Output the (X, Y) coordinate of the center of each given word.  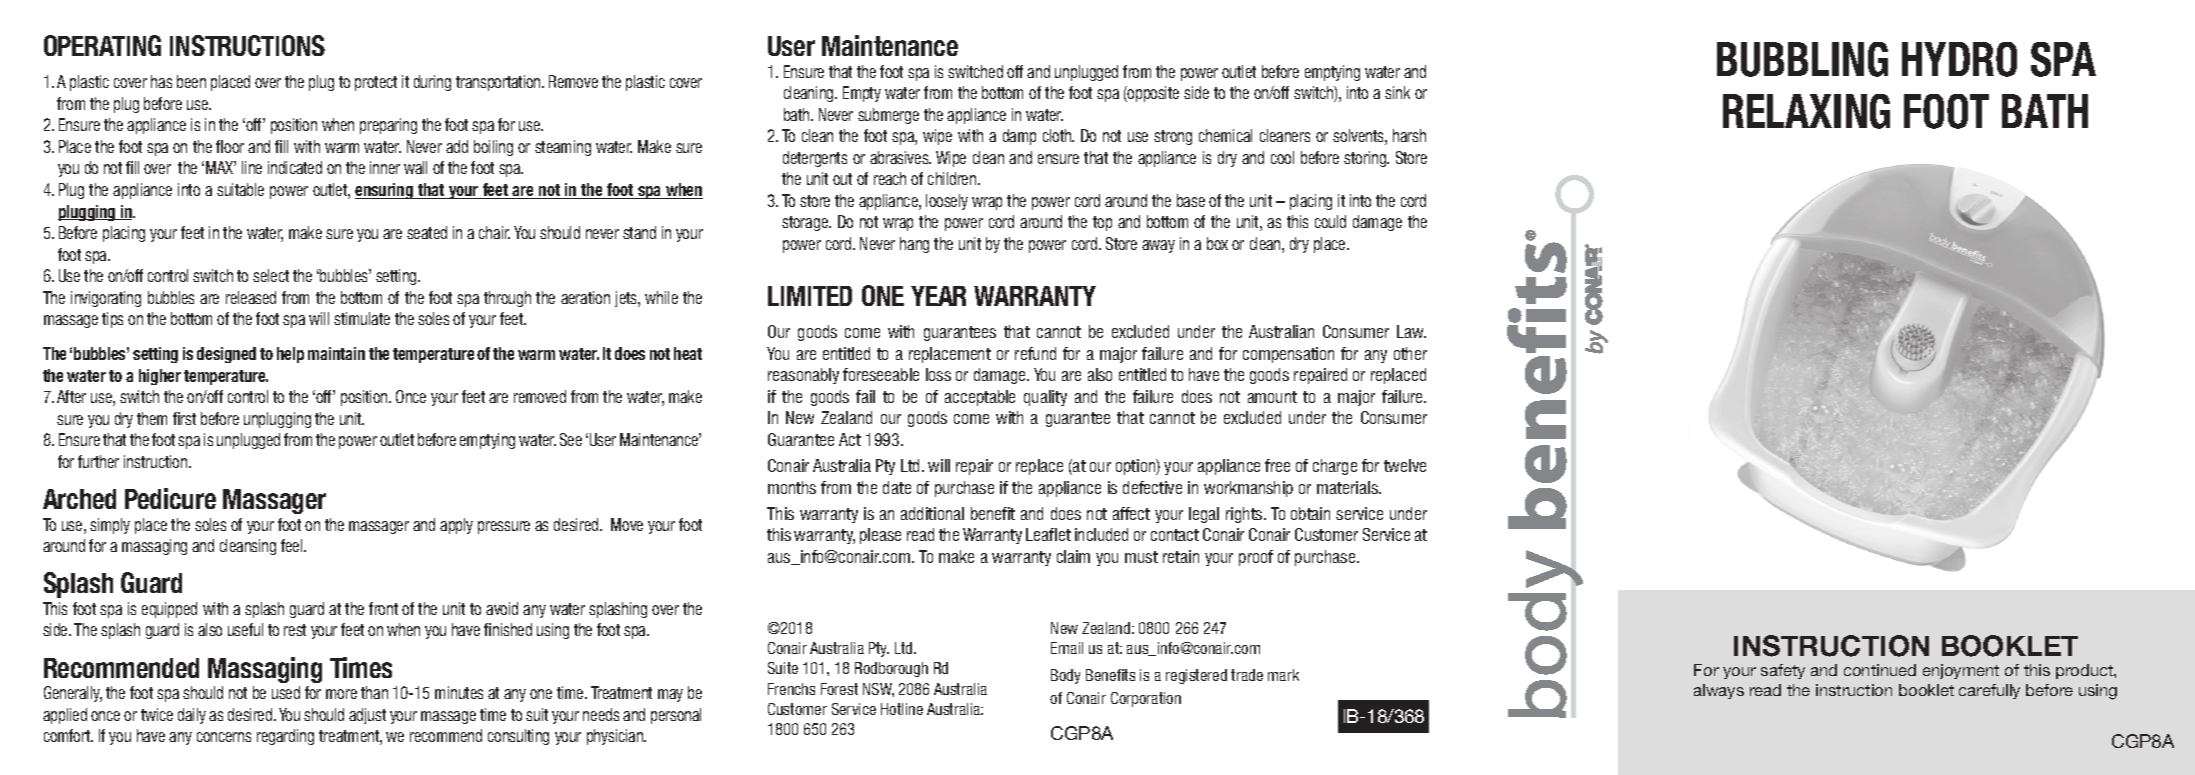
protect (376, 83)
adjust (367, 716)
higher (160, 377)
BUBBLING (1802, 59)
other (1410, 353)
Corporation (1146, 699)
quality (1045, 398)
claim (1073, 556)
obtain (1310, 513)
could (1330, 221)
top (1102, 223)
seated (427, 232)
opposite (1152, 94)
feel (293, 545)
